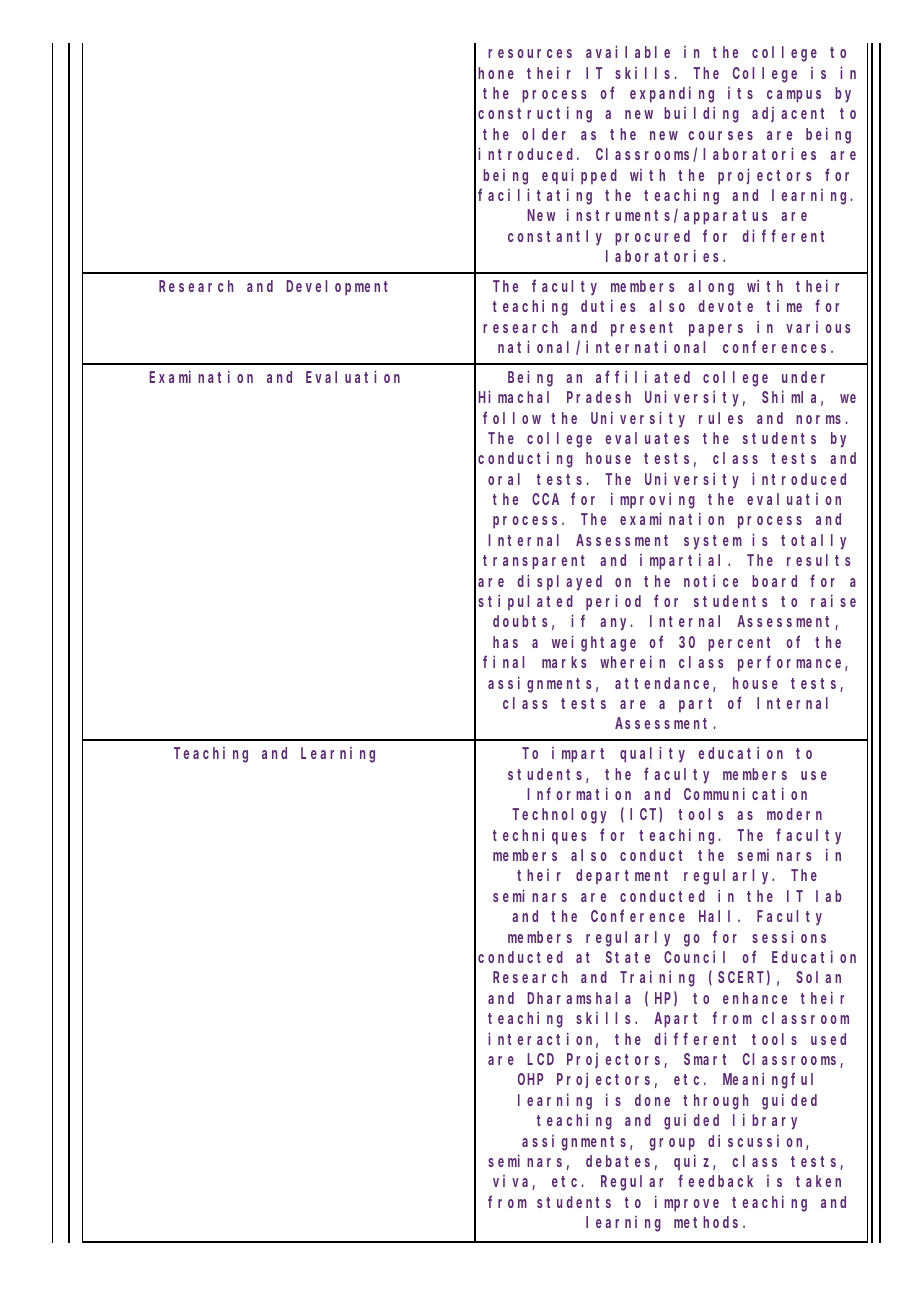 Image resolution: width=924 pixels, height=1308 pixels. Describe the element at coordinates (540, 1059) in the image. I see `LCD` at that location.
